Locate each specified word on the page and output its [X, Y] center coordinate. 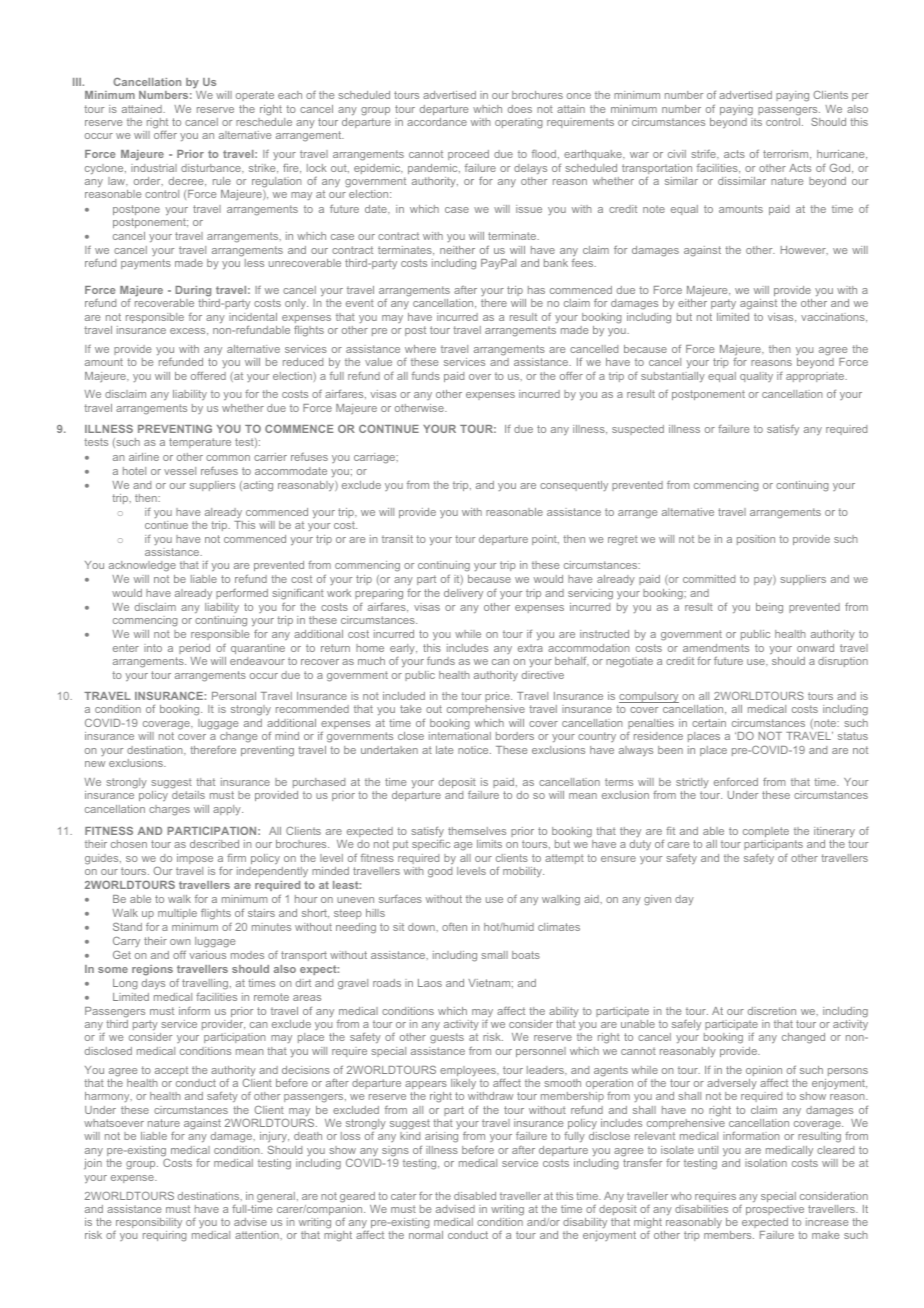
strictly [692, 783]
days [153, 984]
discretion [772, 1011]
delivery [463, 594]
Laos [430, 983]
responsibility [149, 1223]
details [188, 795]
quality [756, 377]
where [420, 349]
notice [474, 750]
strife [704, 154]
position [756, 540]
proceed [468, 155]
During [193, 291]
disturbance [212, 168]
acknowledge [142, 566]
